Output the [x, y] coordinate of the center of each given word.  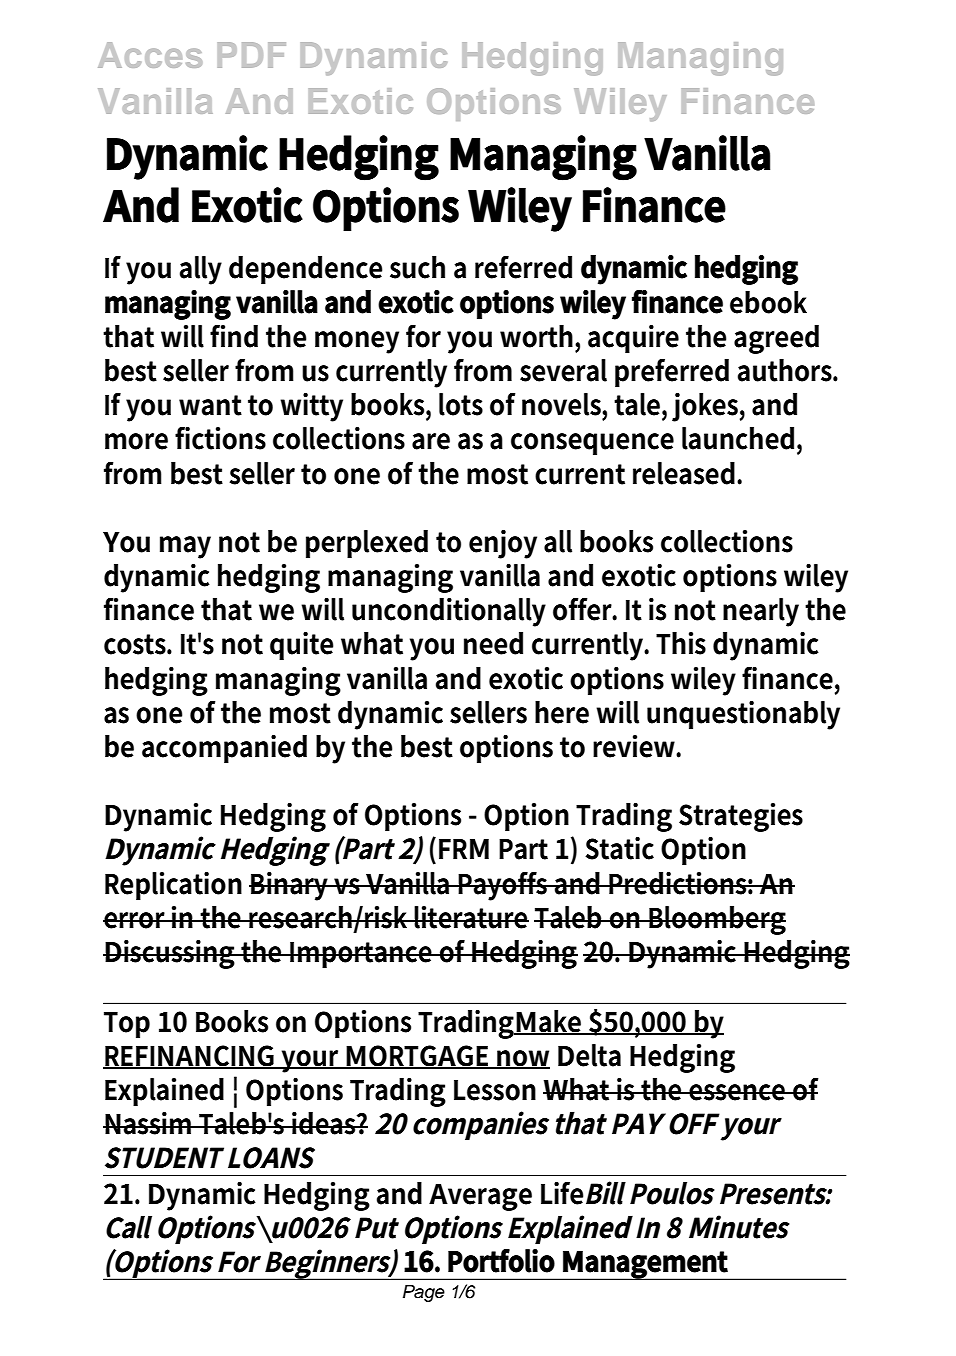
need [493, 643]
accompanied [224, 749]
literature [471, 917]
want [210, 405]
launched [738, 438]
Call [129, 1227]
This [681, 643]
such [417, 267]
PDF [252, 55]
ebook [768, 302]
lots [461, 404]
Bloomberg [717, 920]
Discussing [170, 954]
